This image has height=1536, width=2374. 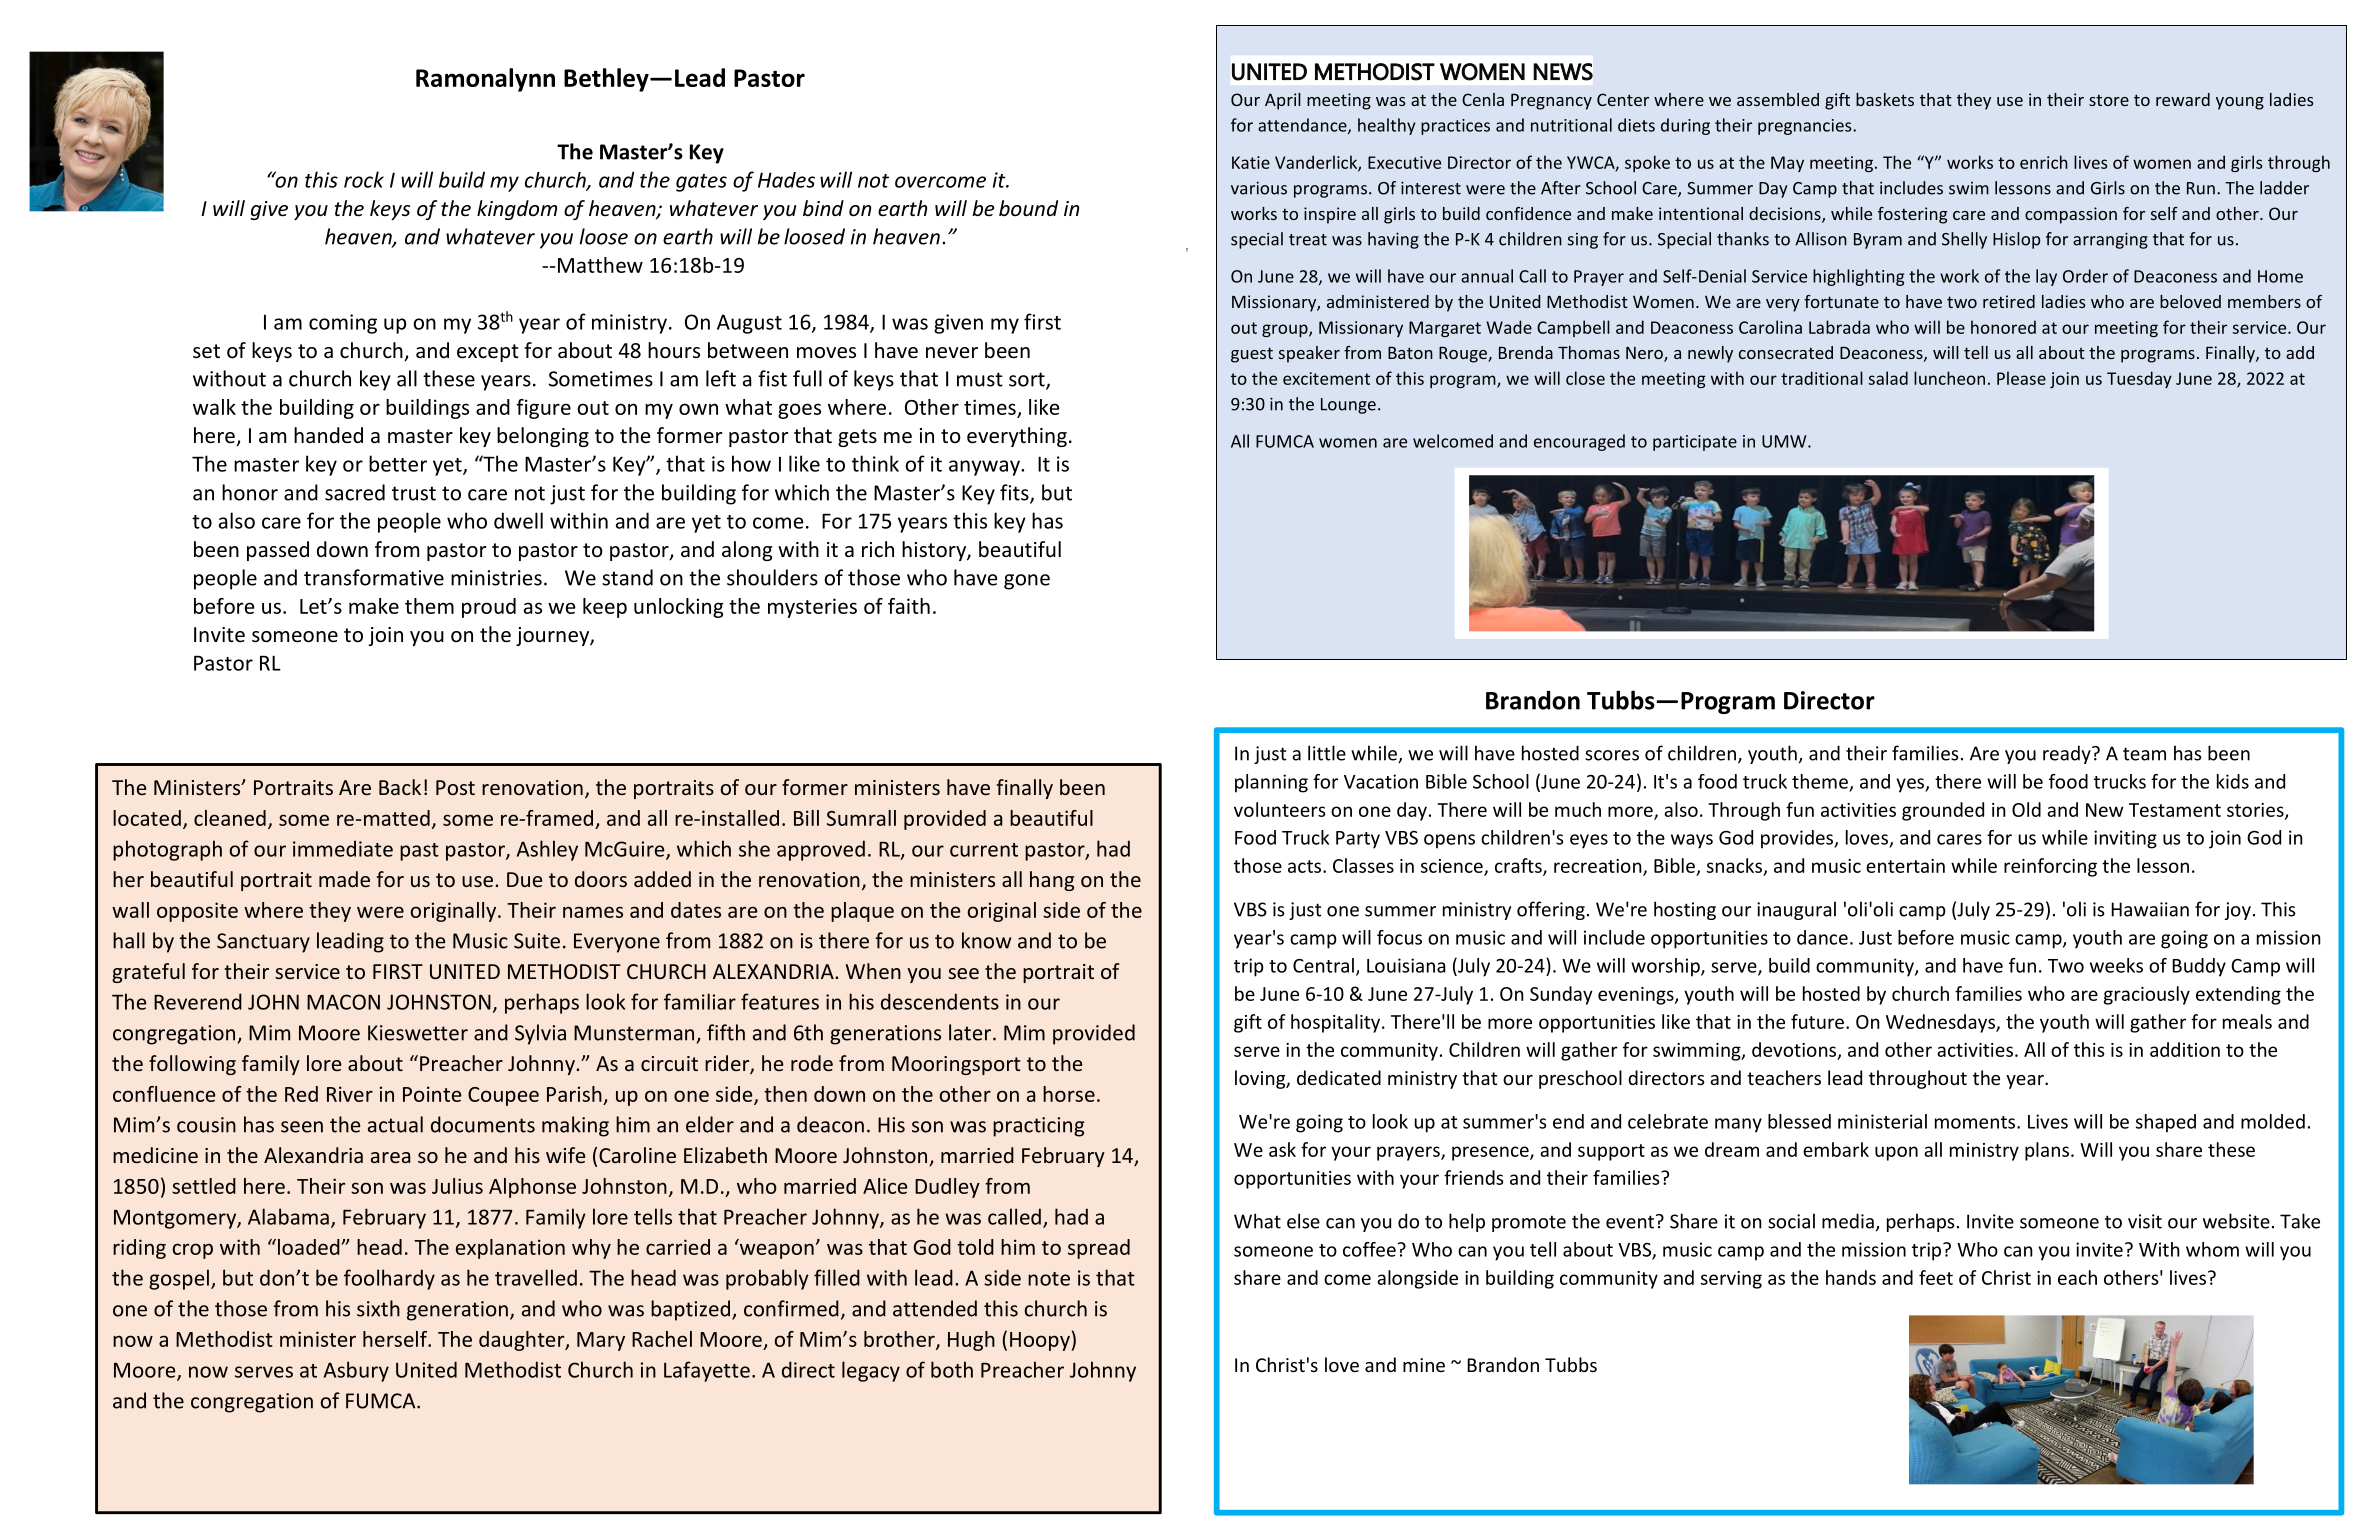 I want to click on hospitality, so click(x=1337, y=1023).
